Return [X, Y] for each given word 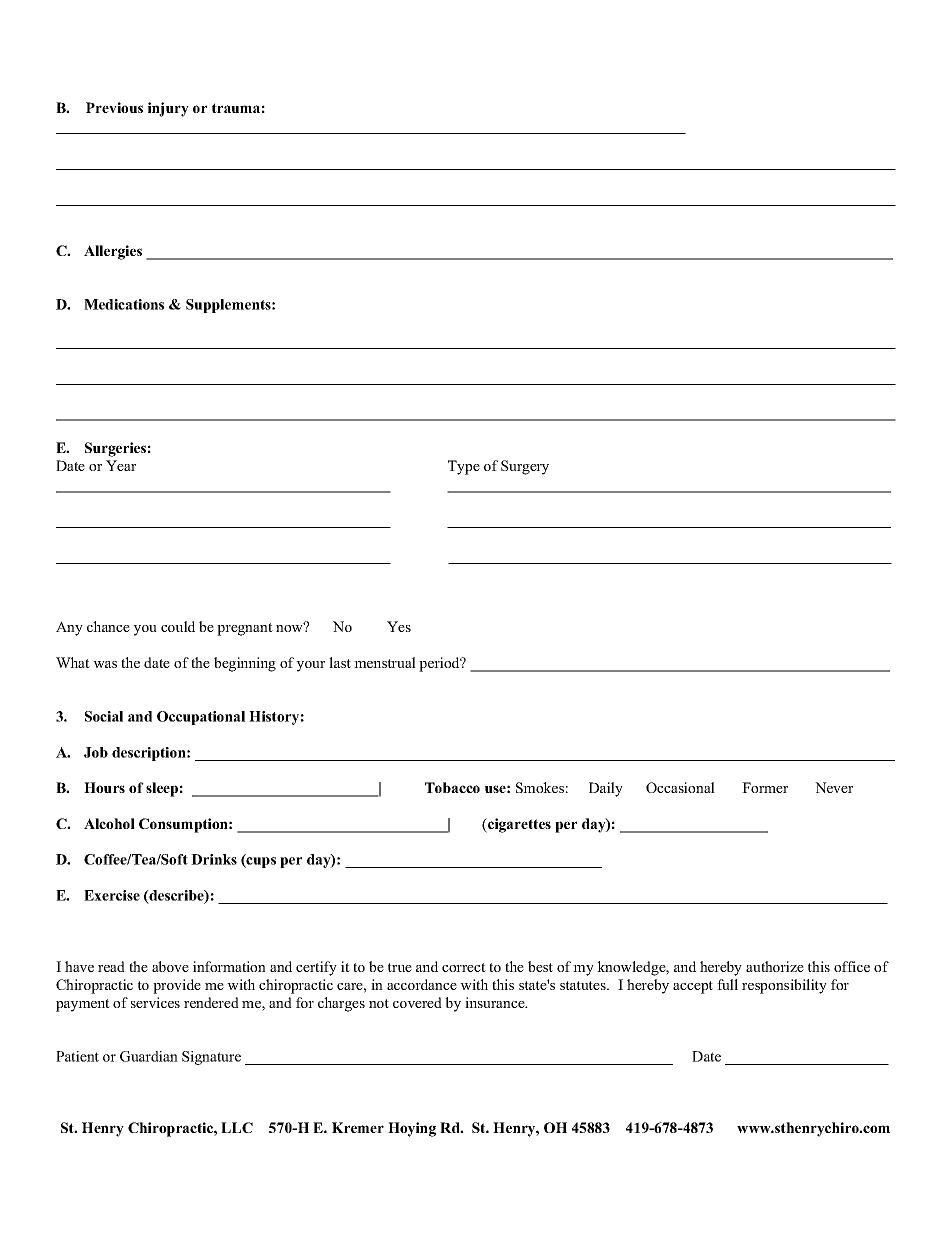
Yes [399, 626]
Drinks [214, 859]
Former [765, 787]
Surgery [525, 467]
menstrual [385, 662]
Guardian [149, 1056]
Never [834, 787]
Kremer [358, 1127]
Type [464, 467]
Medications [124, 304]
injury [168, 109]
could [178, 626]
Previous [114, 107]
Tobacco [452, 787]
